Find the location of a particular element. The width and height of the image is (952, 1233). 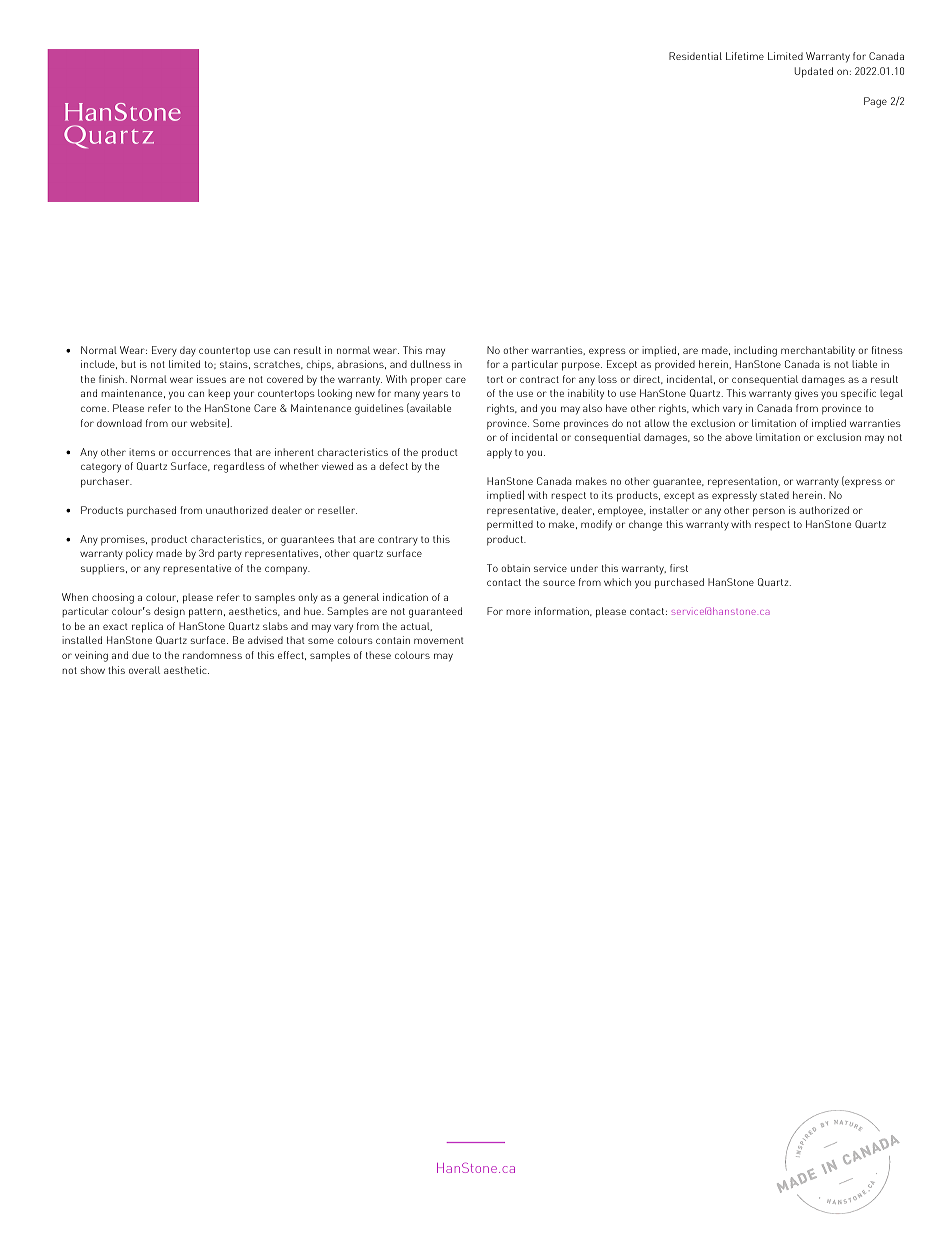

Updated is located at coordinates (814, 72).
